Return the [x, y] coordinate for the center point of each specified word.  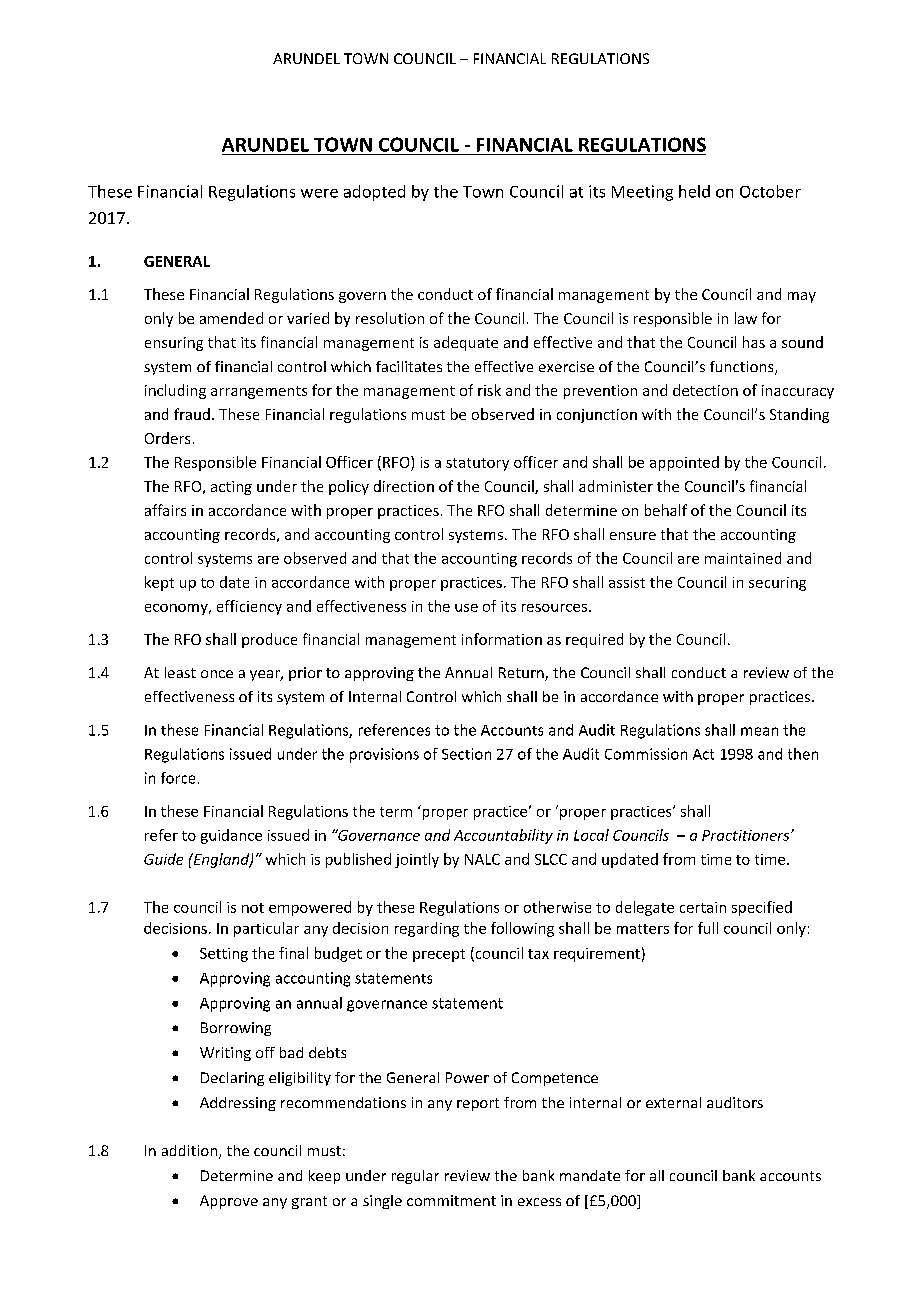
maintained [743, 558]
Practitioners [747, 835]
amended [231, 318]
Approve [229, 1202]
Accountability [503, 836]
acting [231, 488]
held [694, 191]
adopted [374, 193]
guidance [231, 836]
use [466, 608]
